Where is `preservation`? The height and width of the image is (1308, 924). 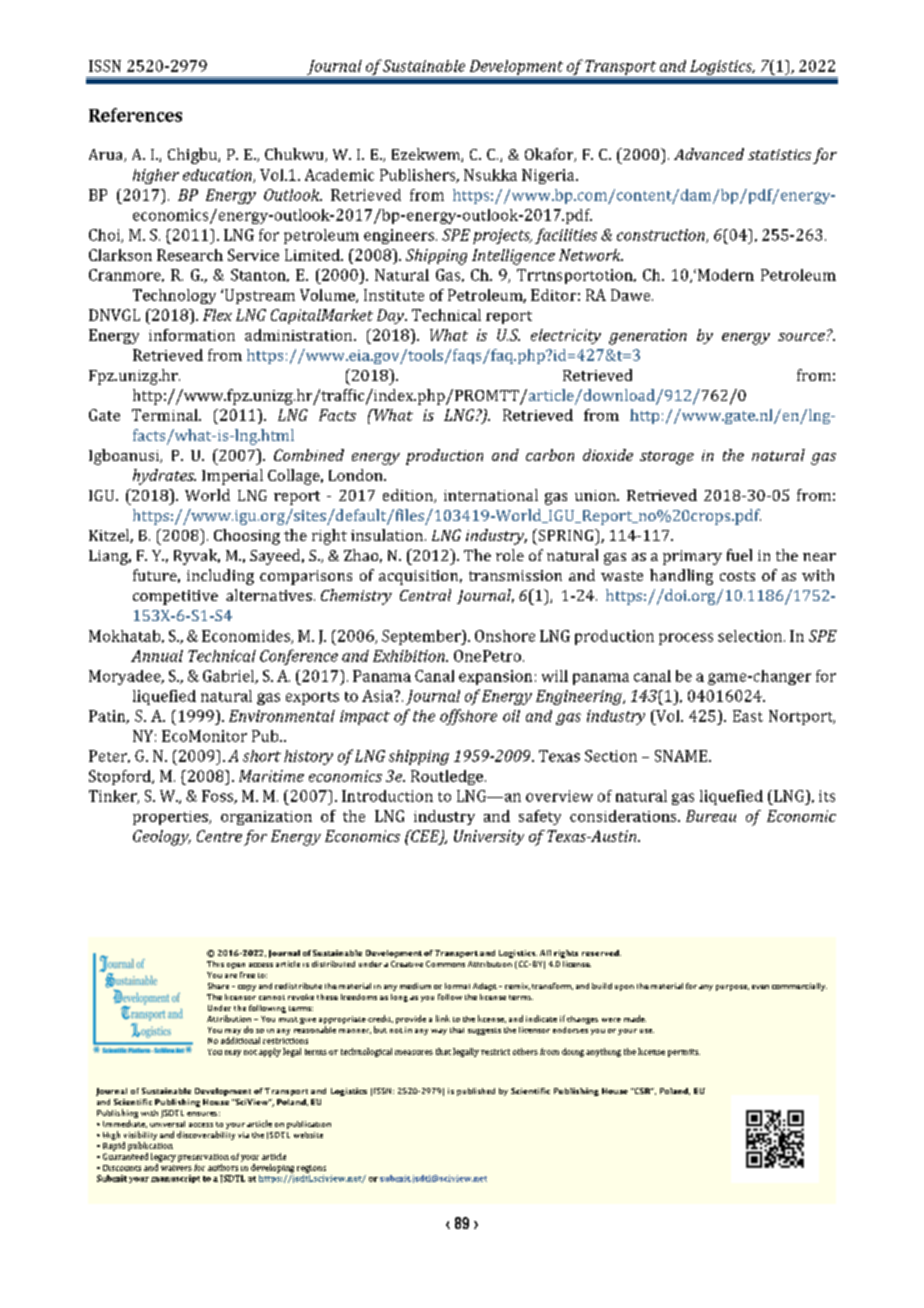
preservation is located at coordinates (203, 1158).
